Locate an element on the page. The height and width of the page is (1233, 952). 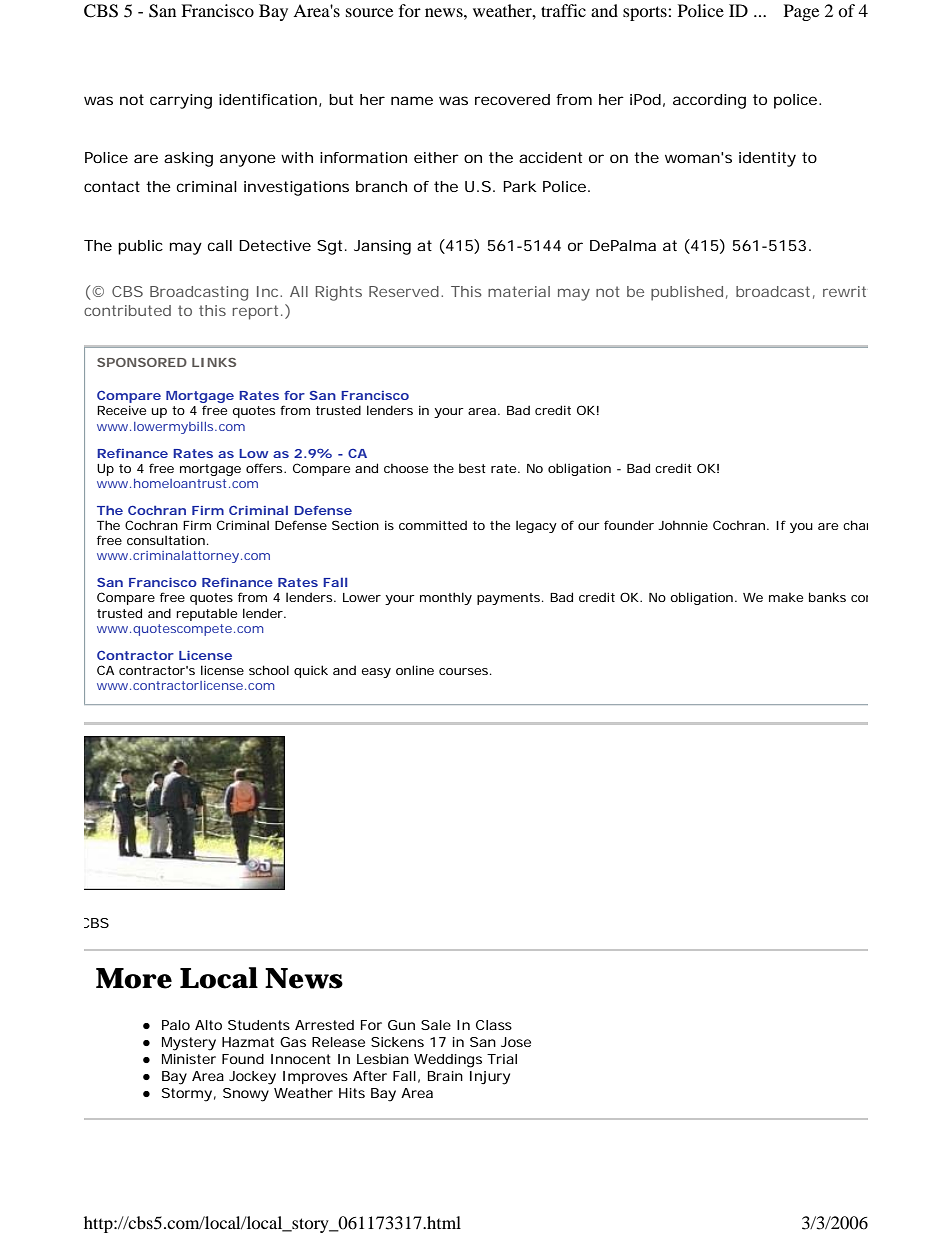
identity is located at coordinates (767, 159).
